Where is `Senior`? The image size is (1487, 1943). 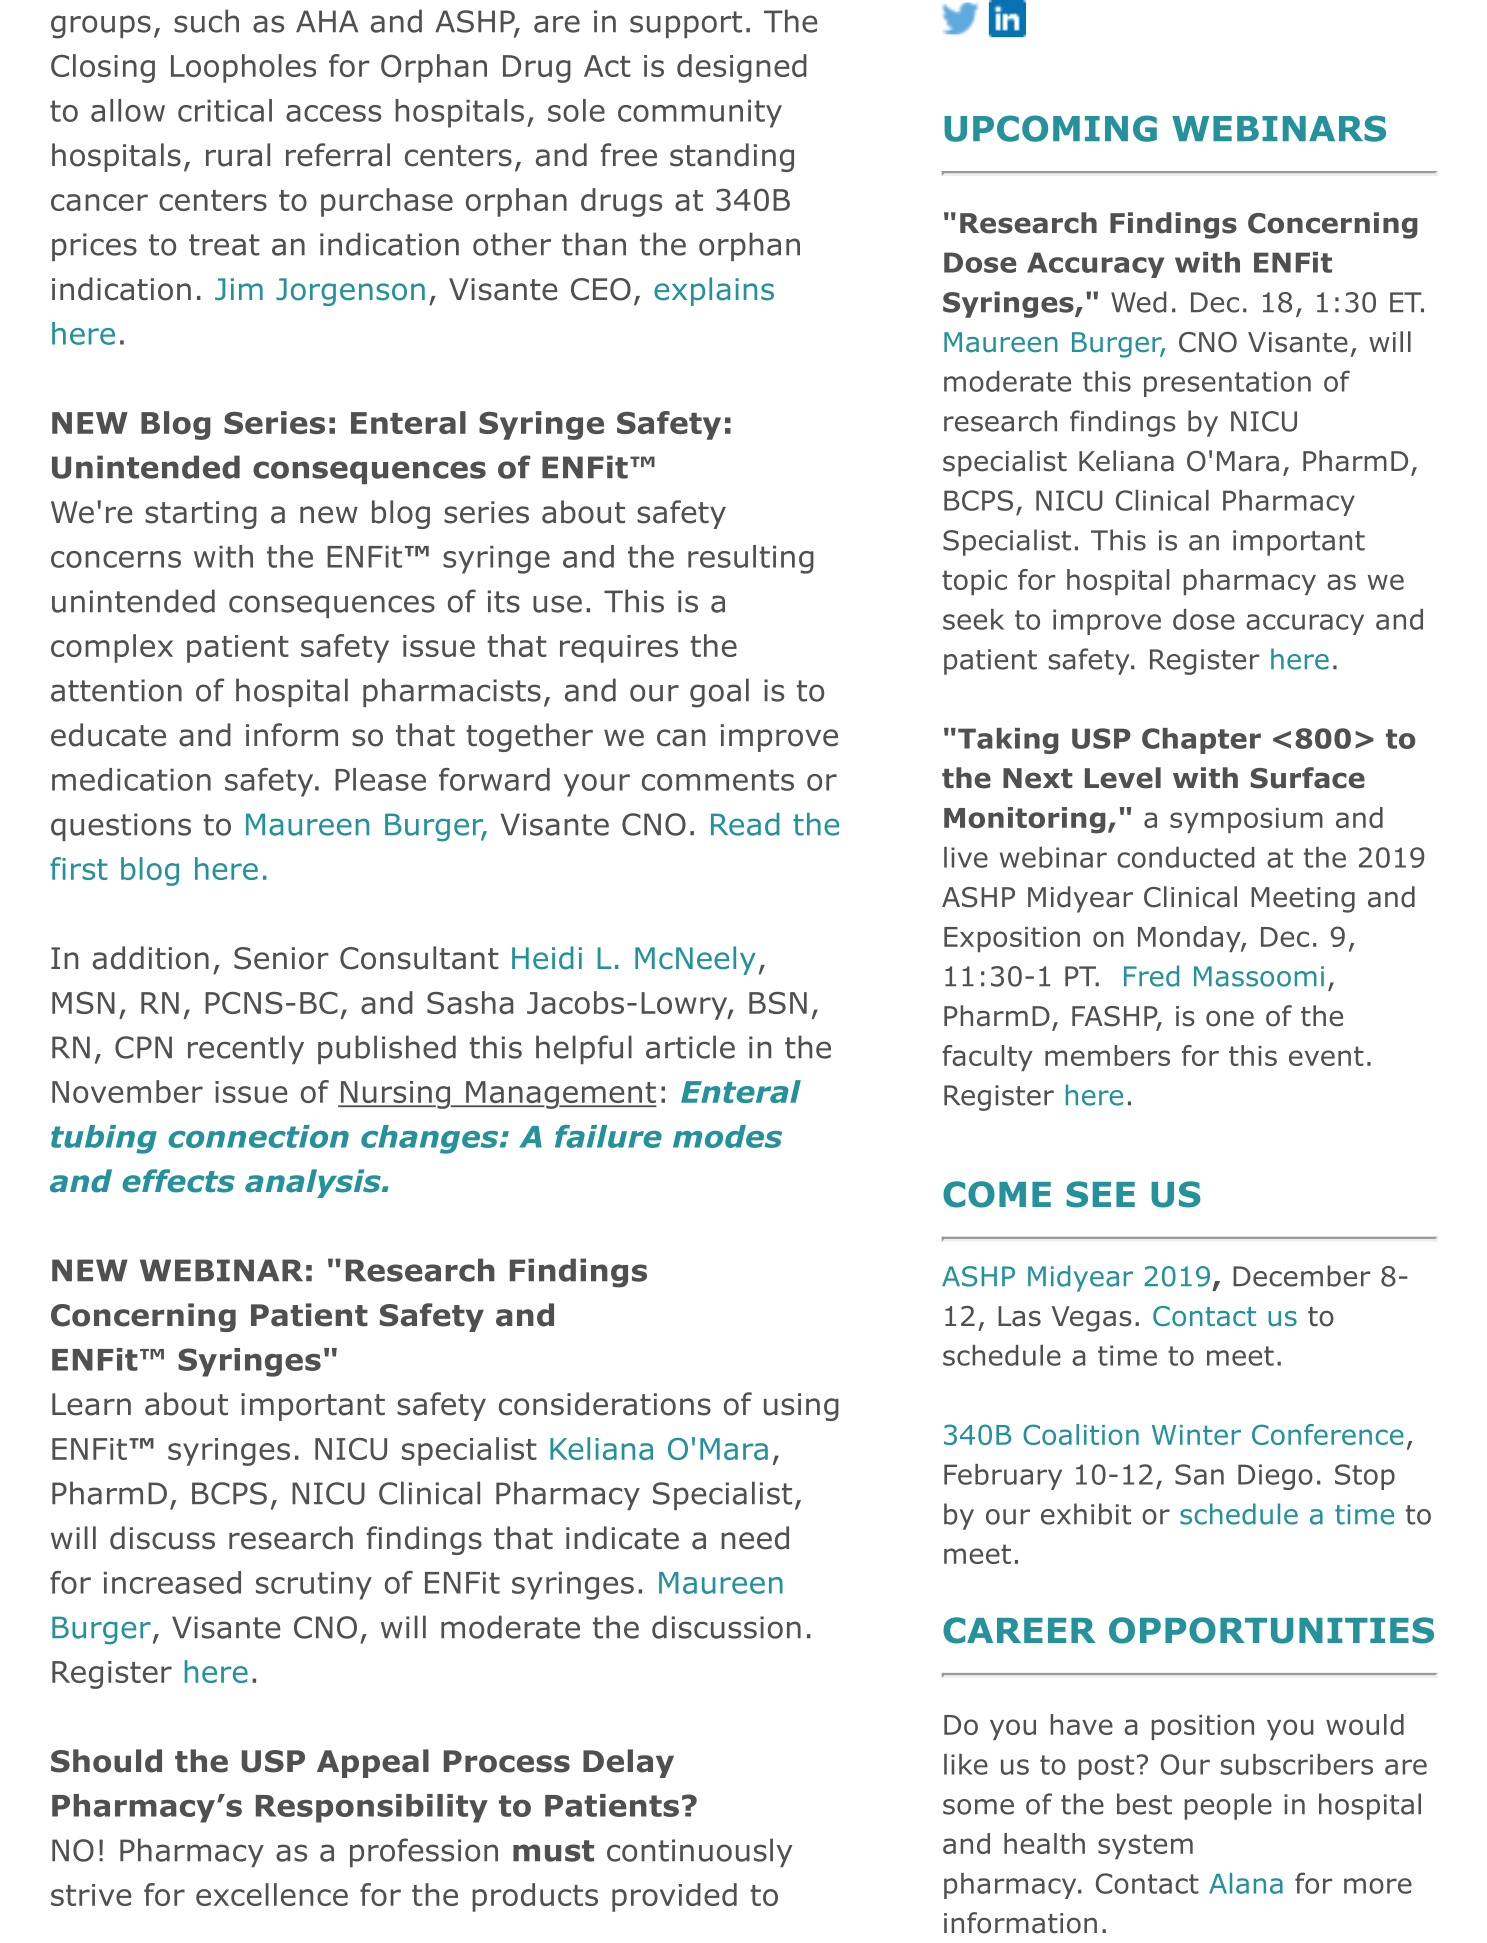 Senior is located at coordinates (281, 958).
